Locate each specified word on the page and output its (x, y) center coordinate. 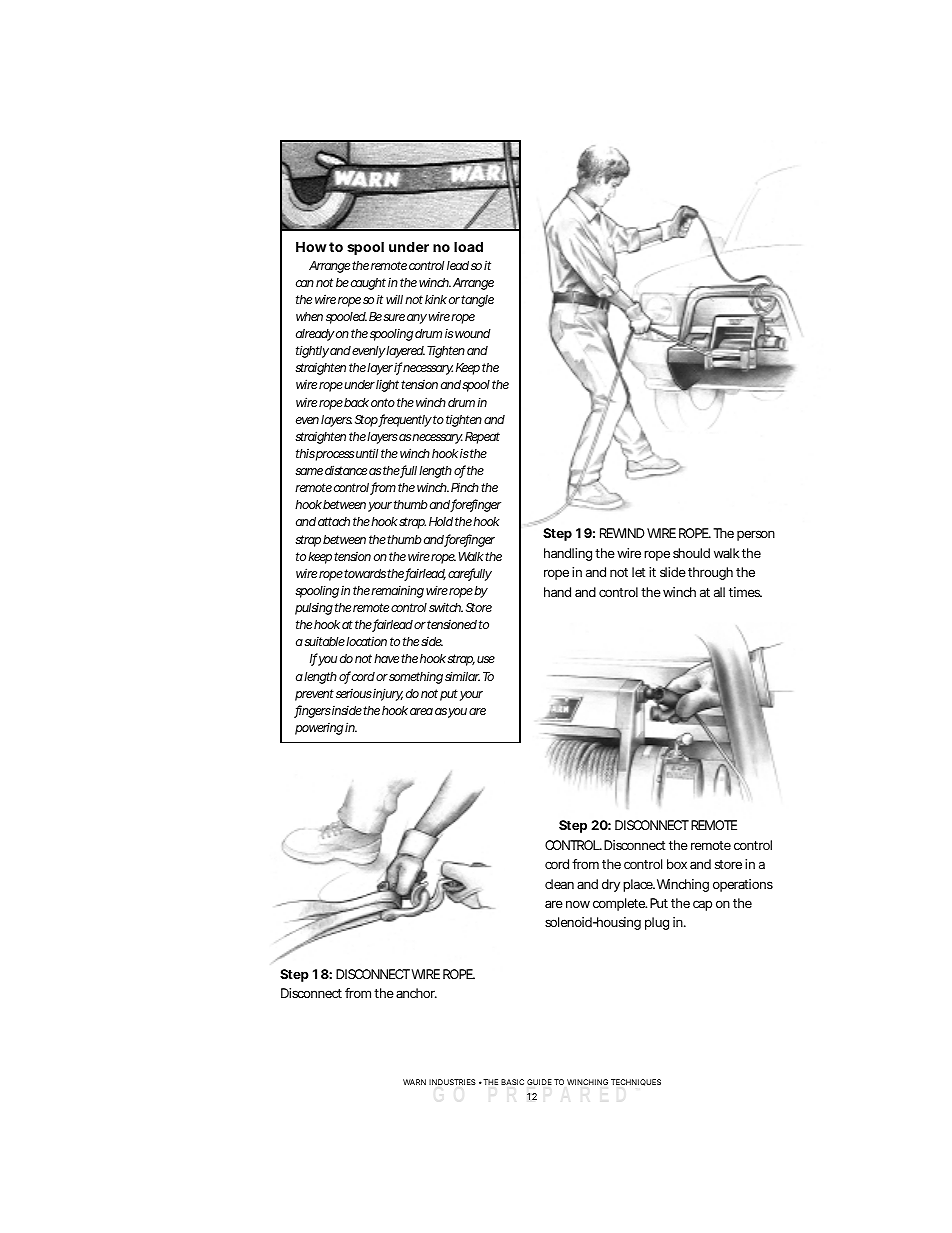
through (710, 573)
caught (368, 284)
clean (559, 884)
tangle (477, 301)
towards (365, 573)
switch (446, 607)
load (468, 246)
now (578, 904)
